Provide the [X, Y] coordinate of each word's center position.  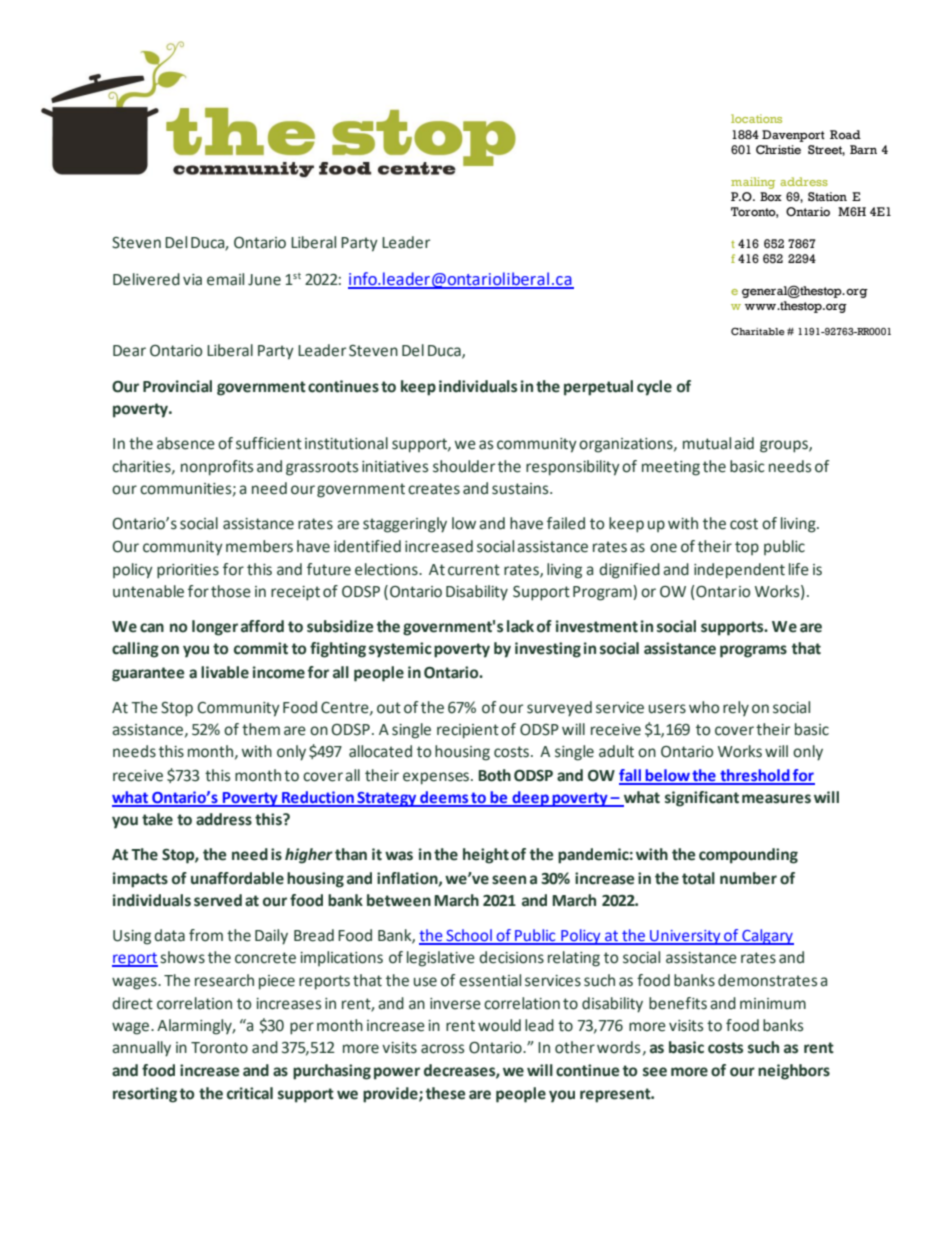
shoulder [464, 466]
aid [744, 443]
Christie [778, 150]
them [261, 729]
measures [776, 799]
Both [494, 775]
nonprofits [217, 468]
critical [250, 1093]
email [225, 279]
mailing [753, 183]
